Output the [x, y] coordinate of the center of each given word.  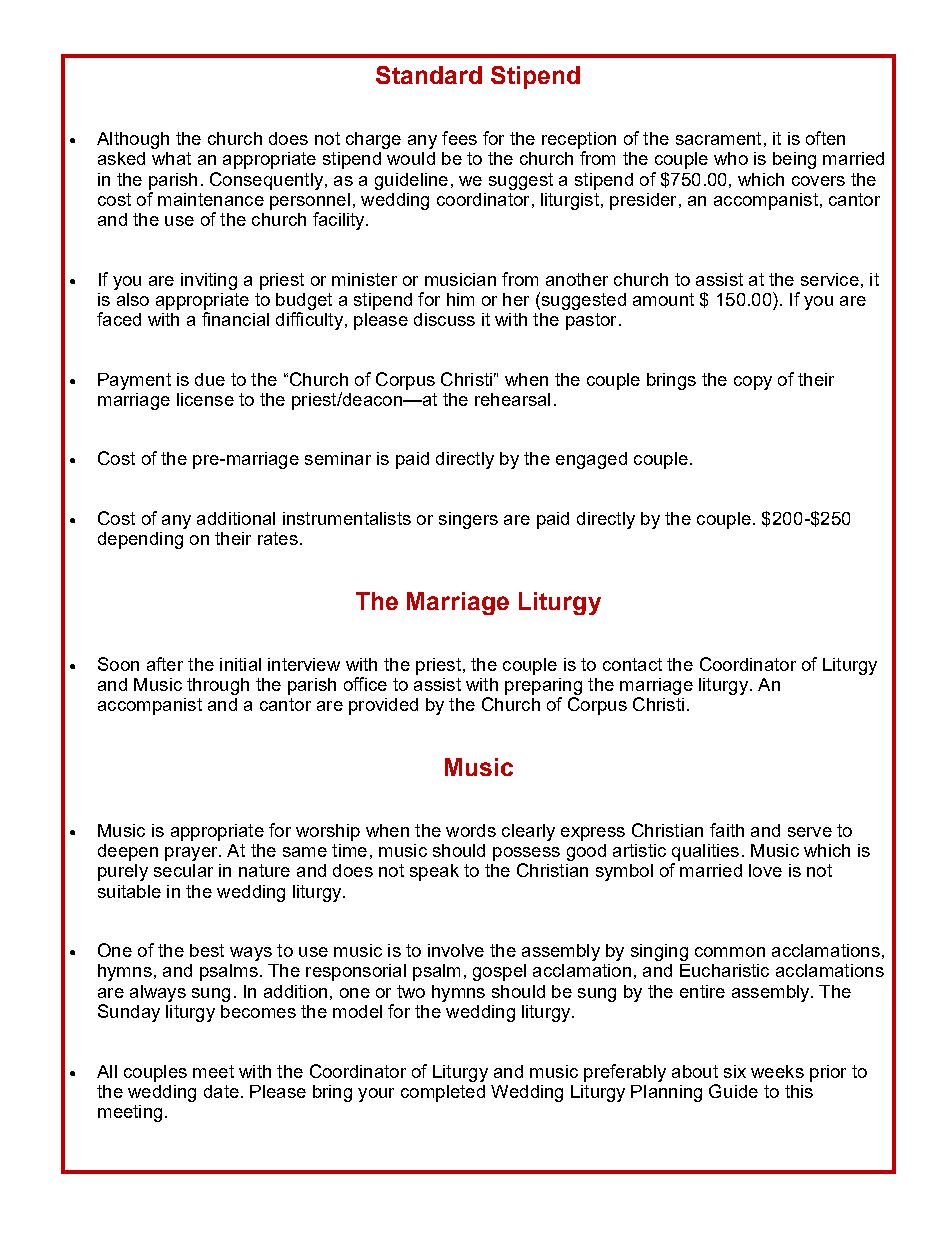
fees [459, 138]
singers [468, 520]
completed [443, 1093]
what [171, 158]
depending [140, 540]
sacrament [718, 138]
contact [632, 664]
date [221, 1091]
